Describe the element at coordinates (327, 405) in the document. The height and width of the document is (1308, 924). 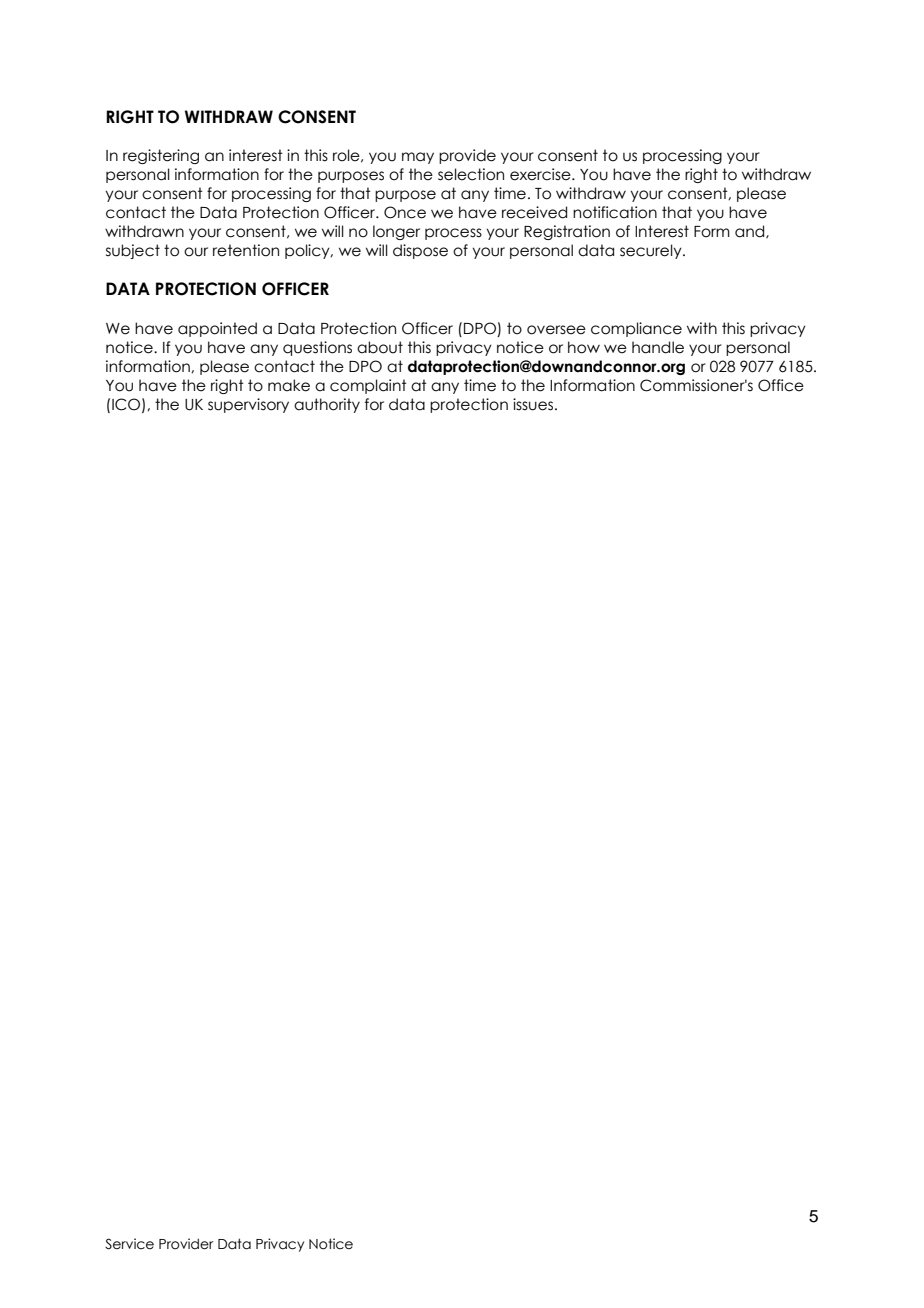
I see `authority` at that location.
